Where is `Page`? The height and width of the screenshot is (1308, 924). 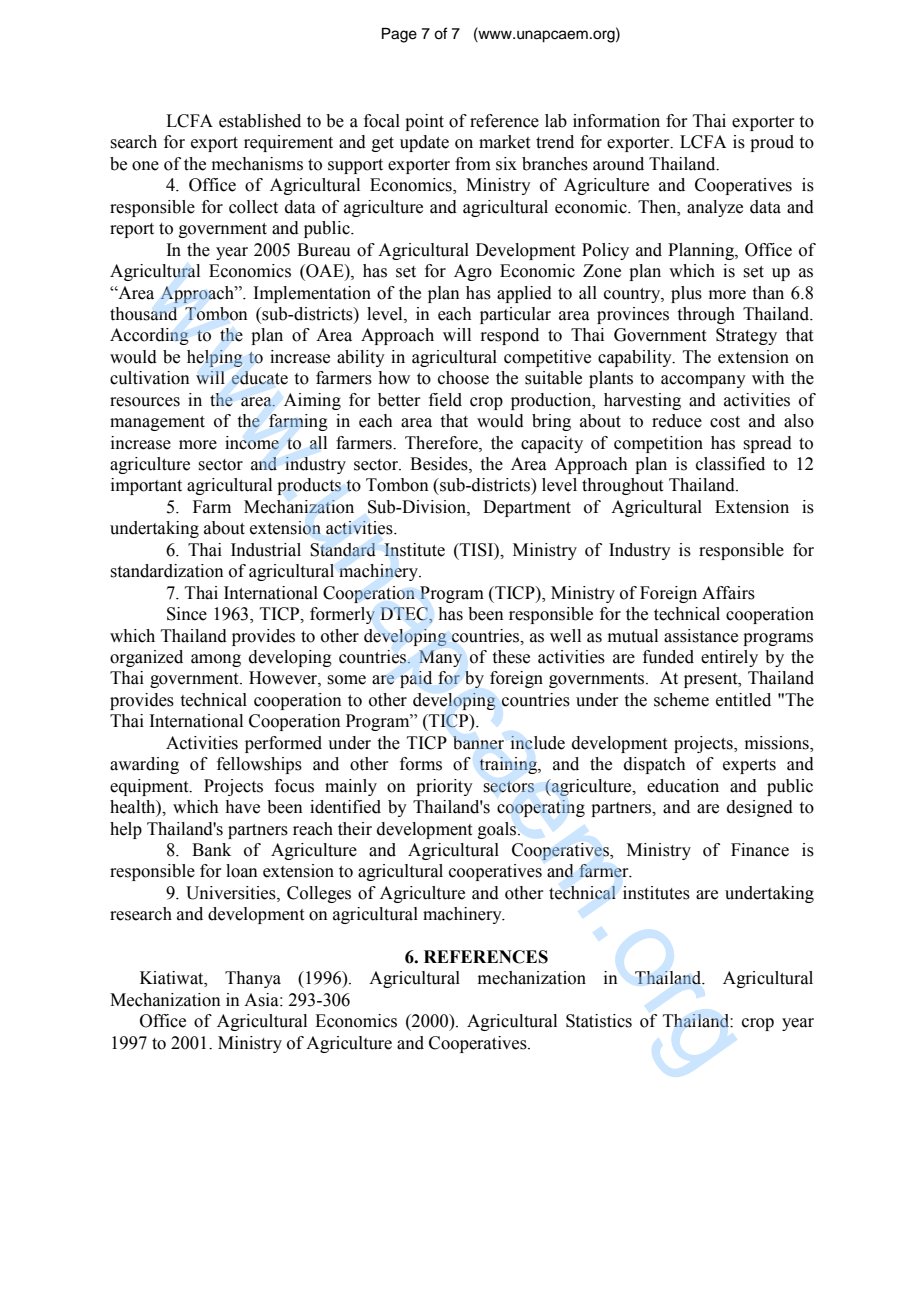 Page is located at coordinates (399, 35).
